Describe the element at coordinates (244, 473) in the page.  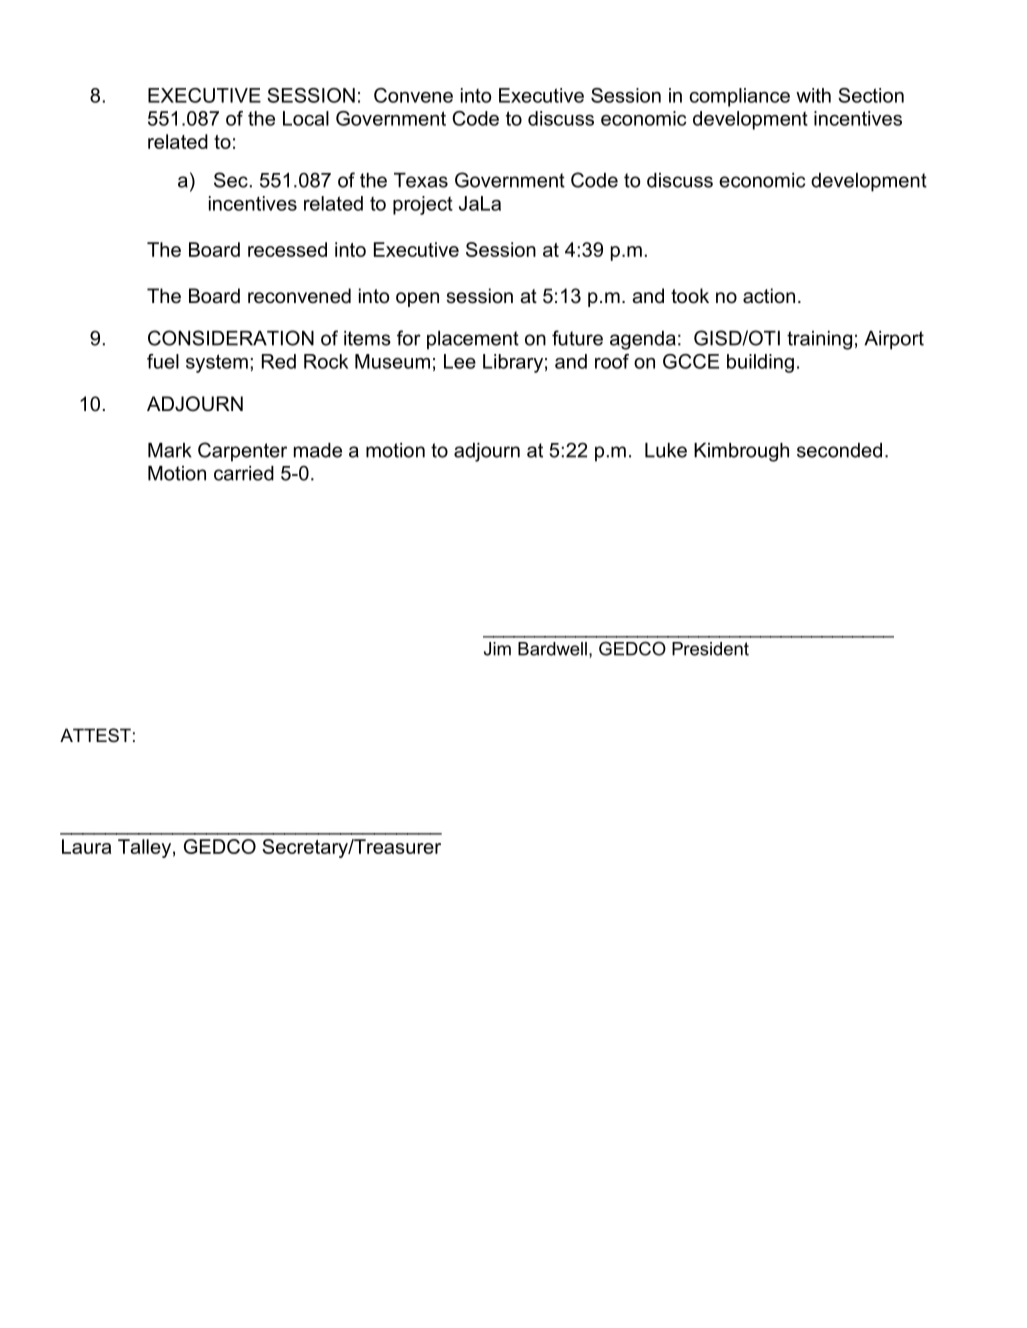
I see `carried` at that location.
